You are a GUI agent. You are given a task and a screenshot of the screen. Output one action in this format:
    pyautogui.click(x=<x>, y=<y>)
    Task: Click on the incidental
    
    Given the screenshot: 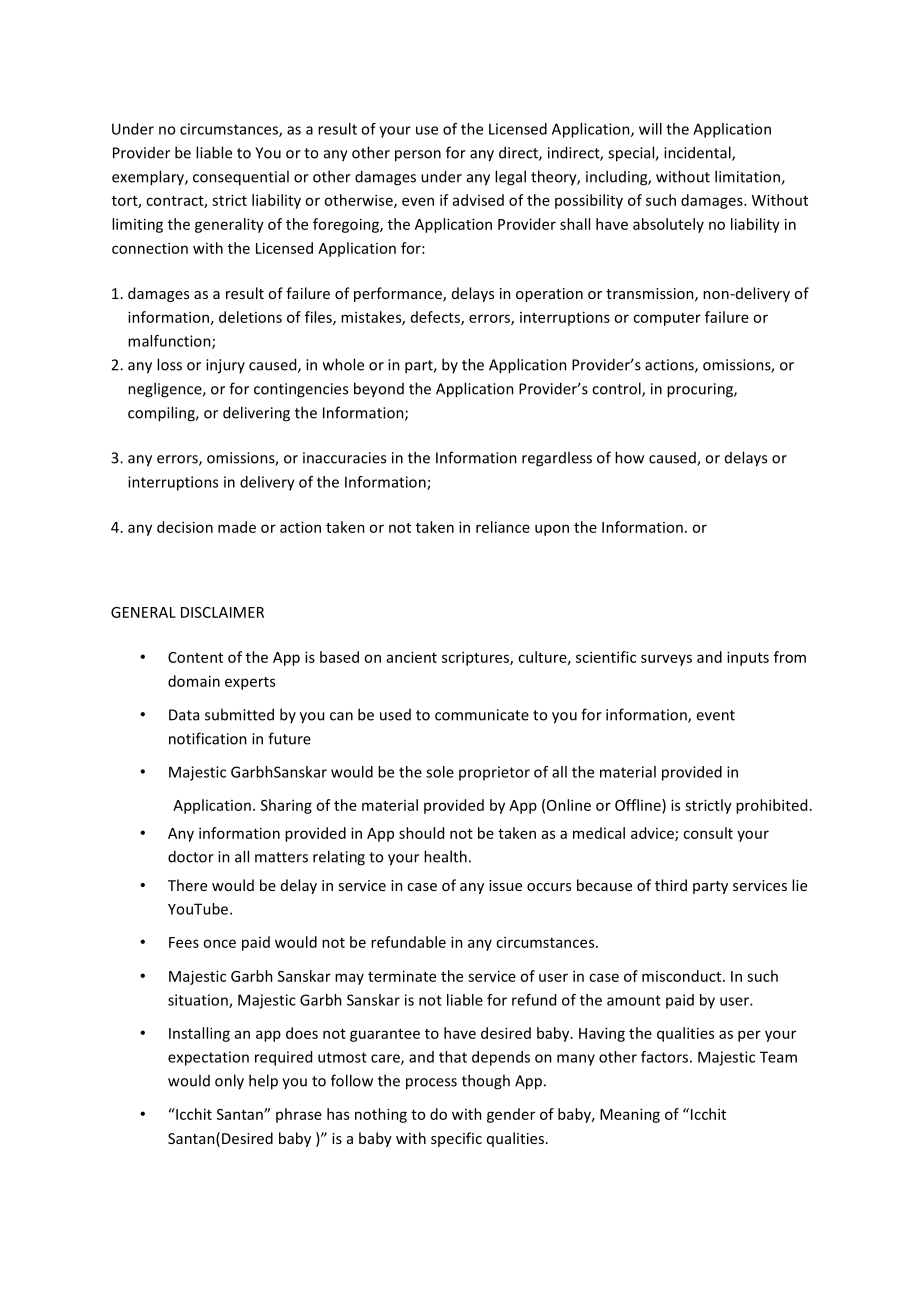 What is the action you would take?
    pyautogui.click(x=698, y=153)
